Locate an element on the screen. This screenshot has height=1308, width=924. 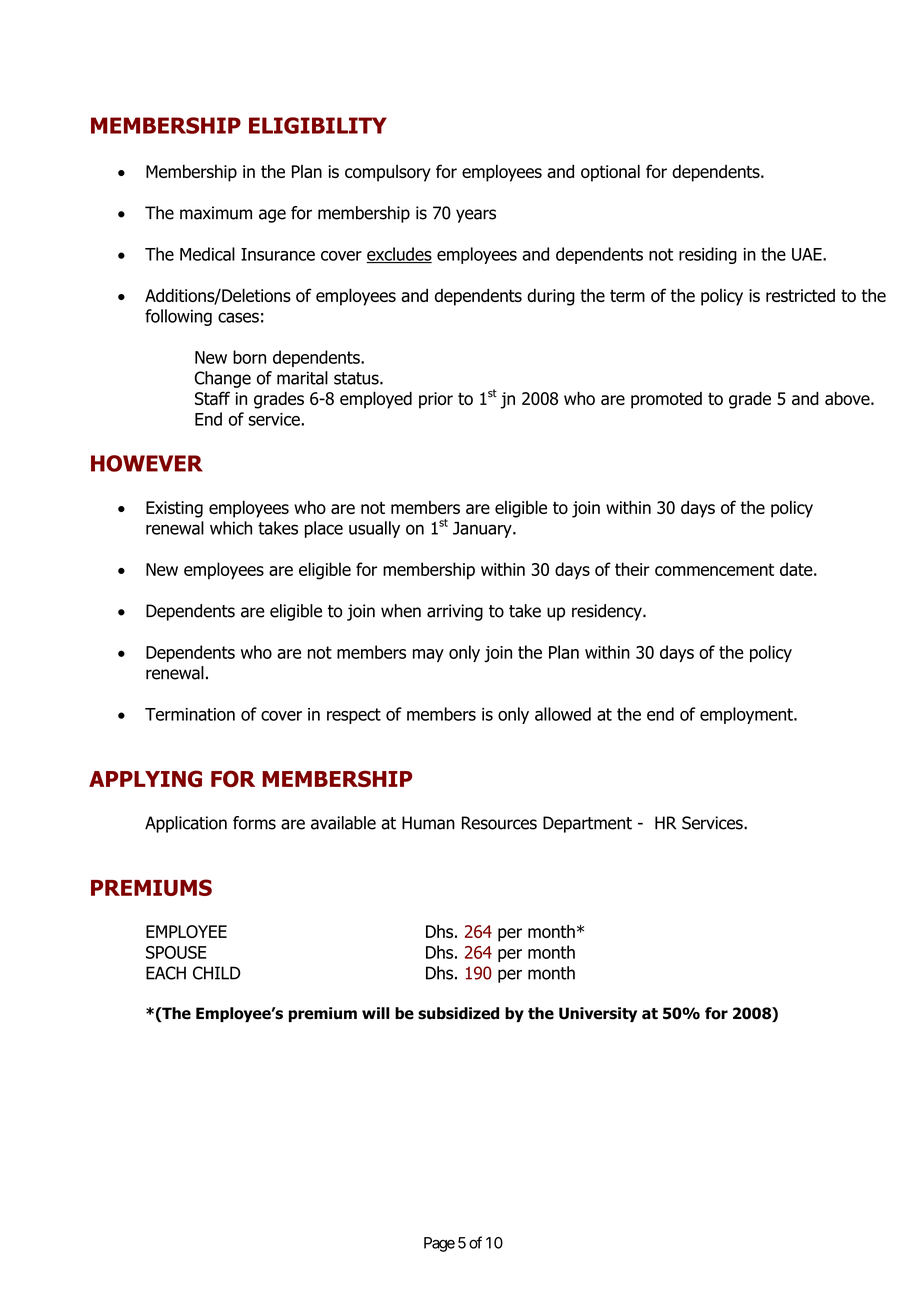
commencement is located at coordinates (714, 569).
